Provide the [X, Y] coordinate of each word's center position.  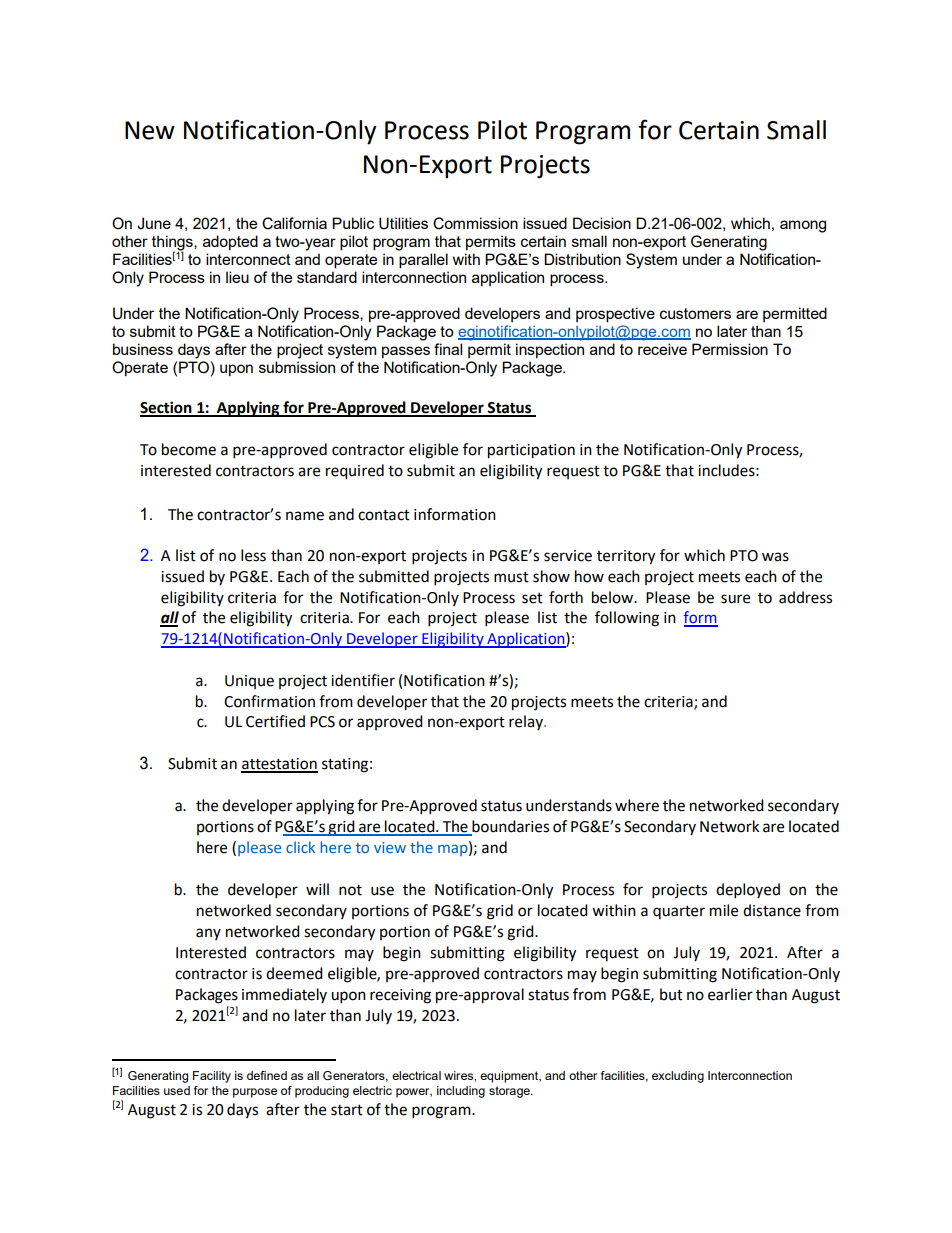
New [150, 130]
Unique [249, 682]
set [532, 598]
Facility [212, 1077]
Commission [475, 223]
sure [735, 599]
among [803, 226]
